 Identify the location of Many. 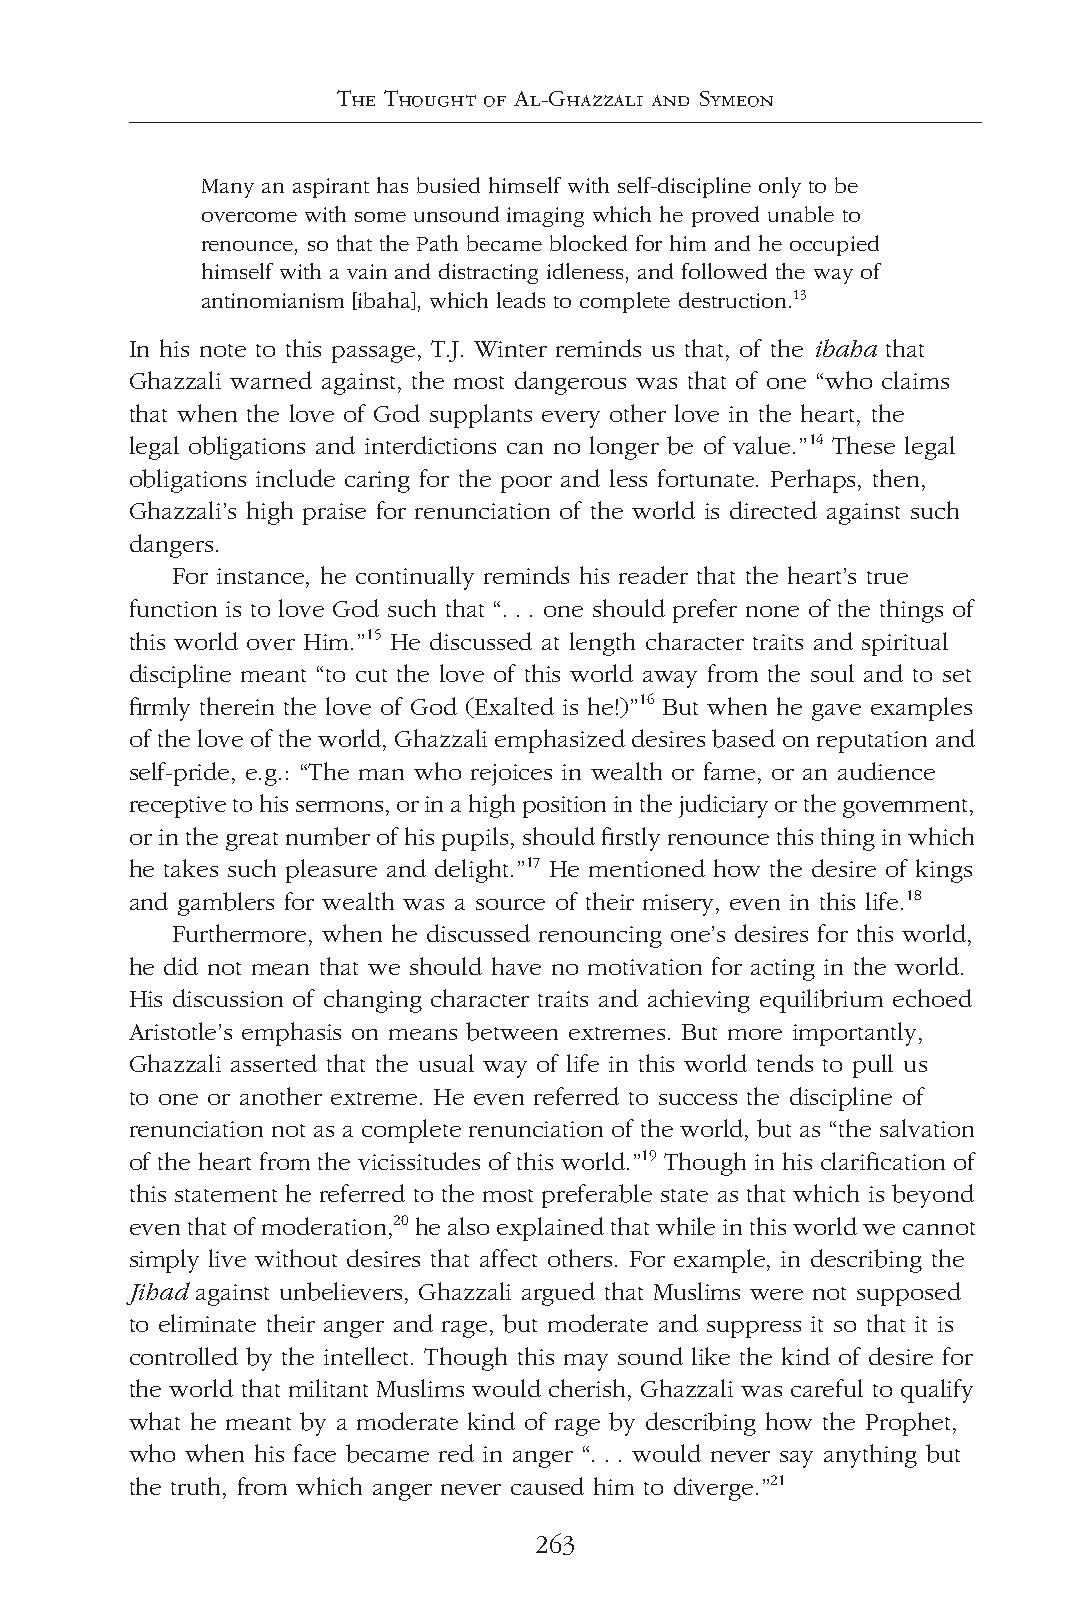
(228, 188).
